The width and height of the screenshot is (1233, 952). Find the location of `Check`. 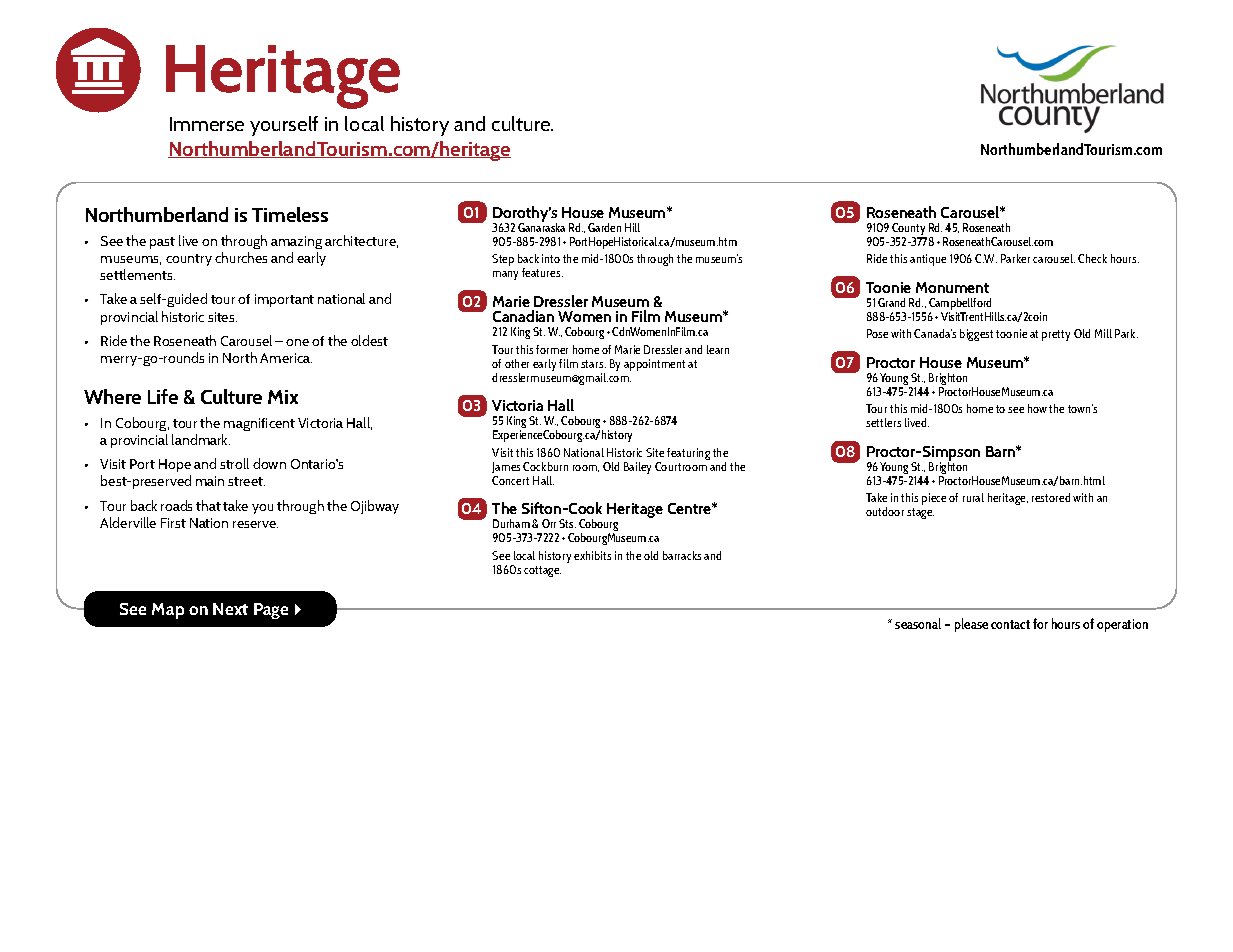

Check is located at coordinates (1092, 258).
